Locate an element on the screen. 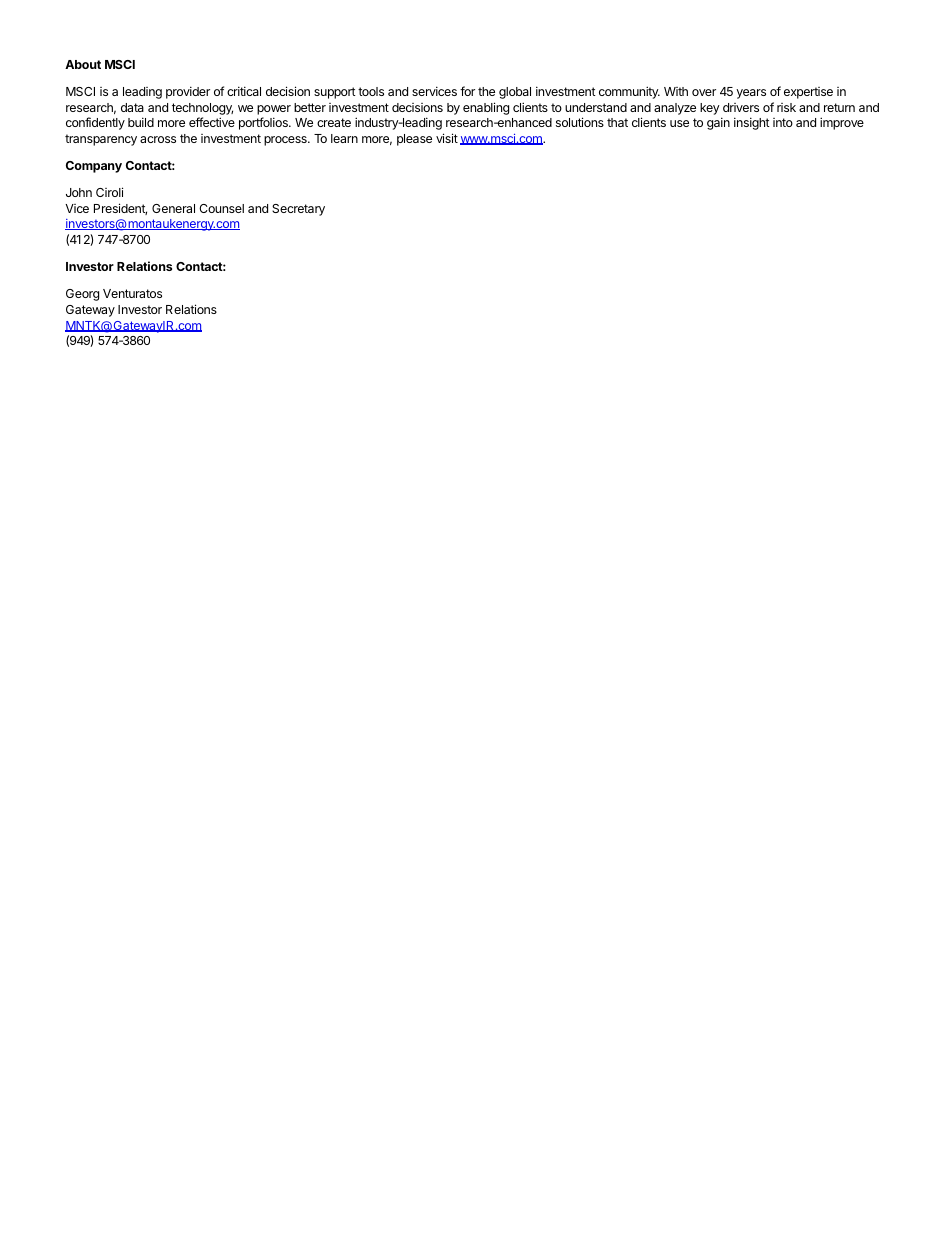  for is located at coordinates (467, 91).
